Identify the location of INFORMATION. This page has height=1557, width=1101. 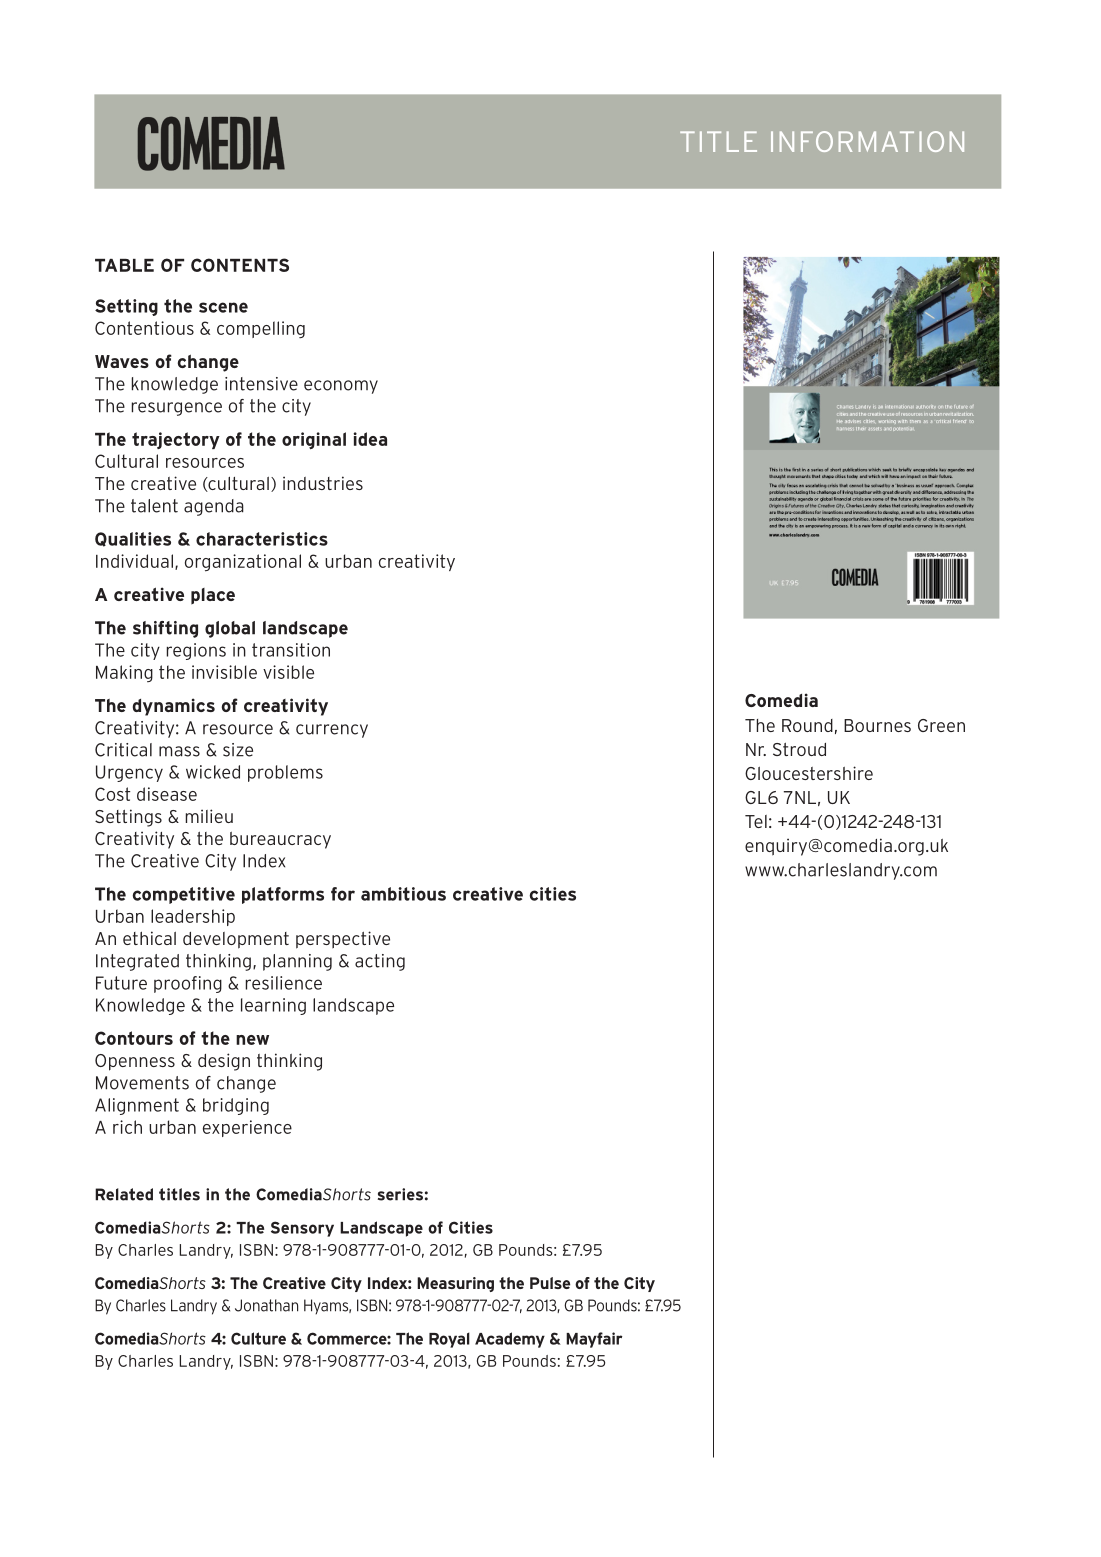
(867, 141).
